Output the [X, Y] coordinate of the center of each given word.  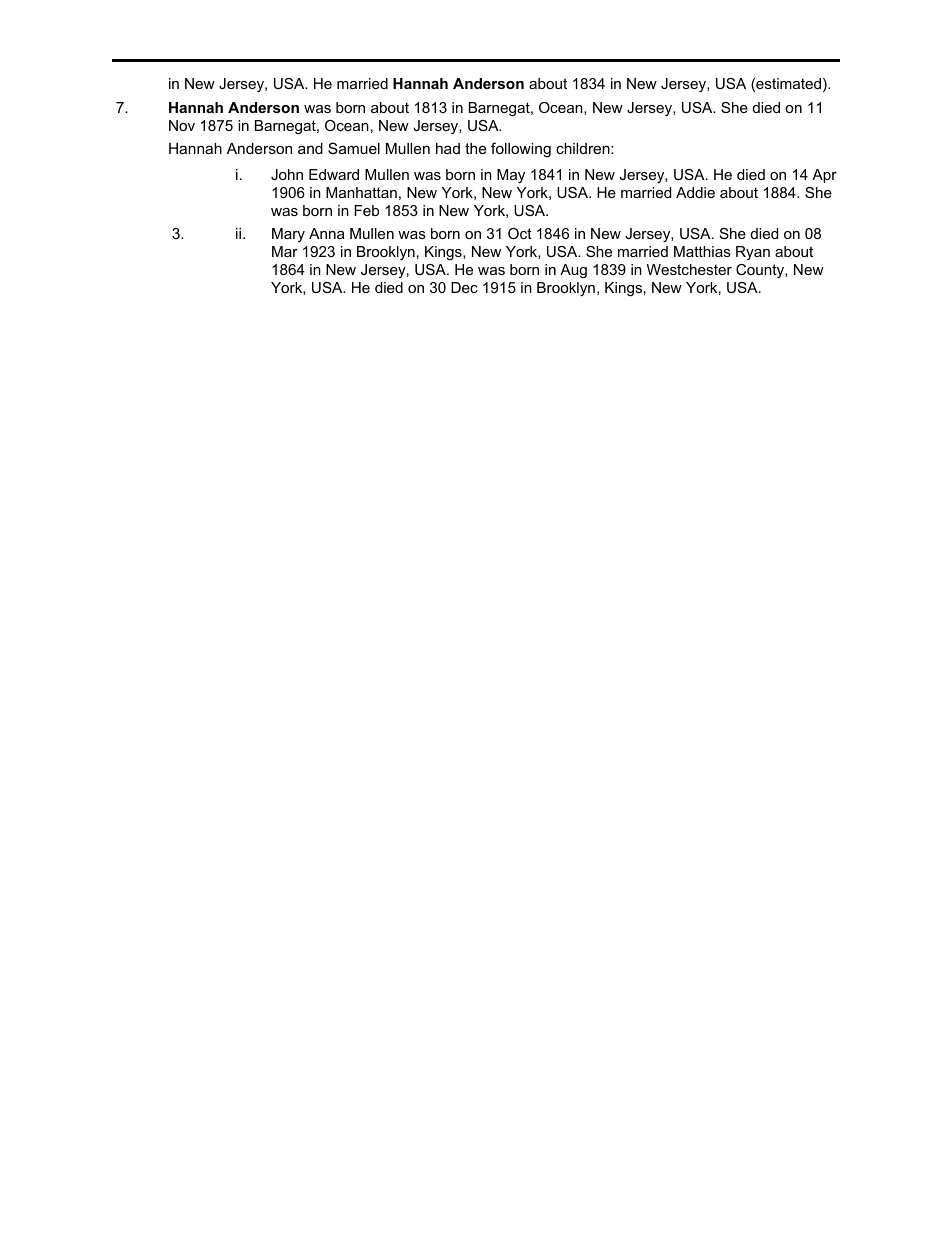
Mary [288, 235]
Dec [464, 287]
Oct [520, 233]
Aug [573, 271]
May [511, 176]
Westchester [689, 269]
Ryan [753, 253]
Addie [695, 192]
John [287, 174]
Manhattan [361, 192]
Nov [182, 125]
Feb [366, 210]
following [521, 150]
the [476, 148]
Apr [824, 176]
